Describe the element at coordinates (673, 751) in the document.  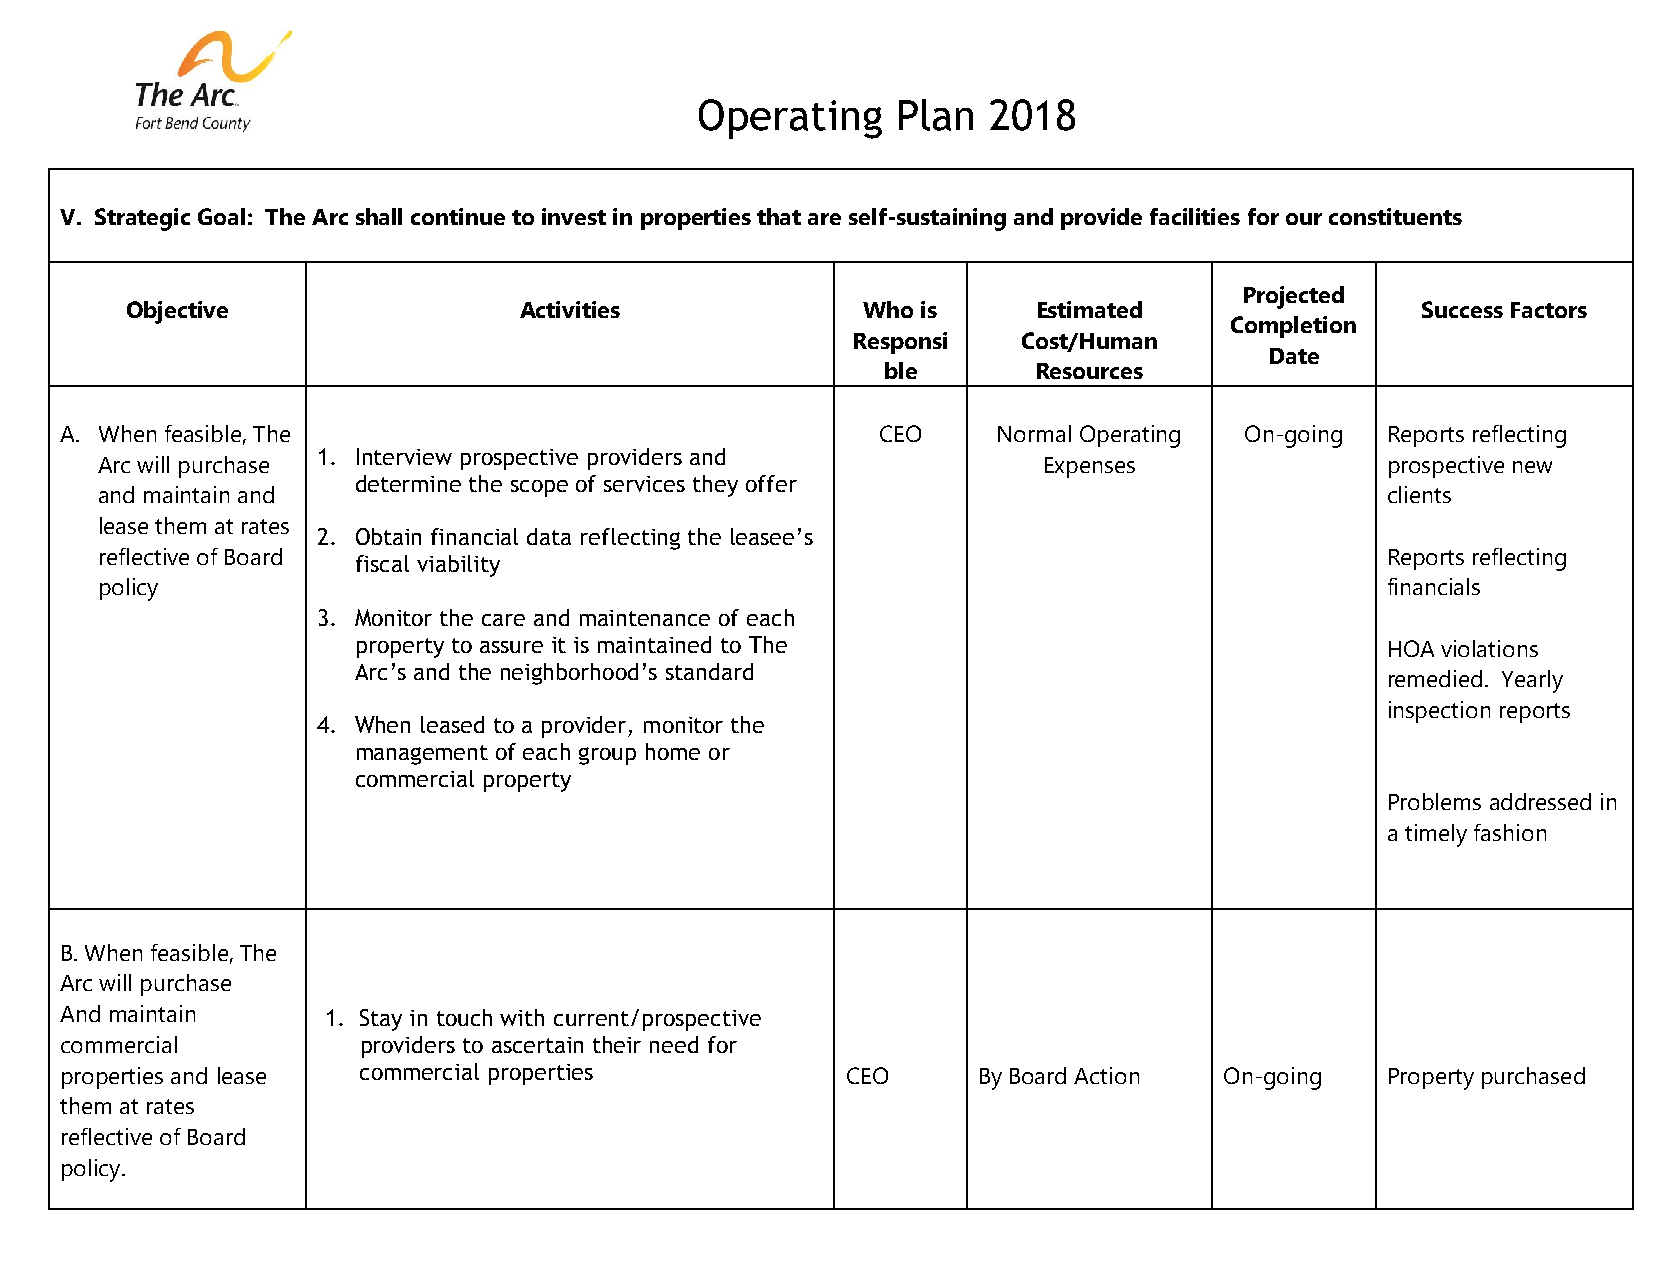
I see `home` at that location.
